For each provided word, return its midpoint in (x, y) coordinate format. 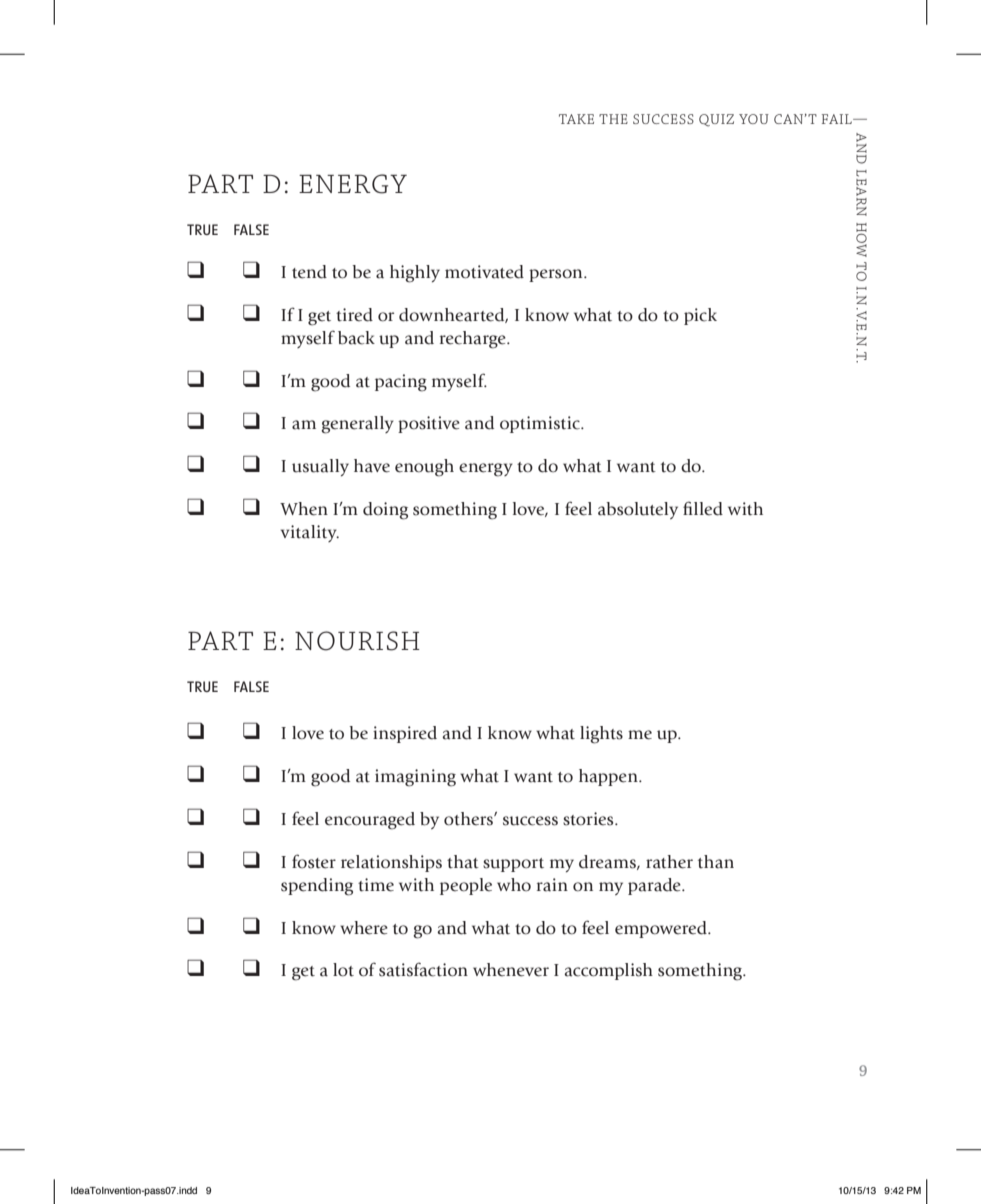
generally (357, 425)
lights (601, 735)
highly (415, 274)
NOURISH (357, 641)
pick (700, 316)
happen (609, 777)
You (754, 119)
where (364, 928)
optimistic (541, 424)
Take (576, 119)
